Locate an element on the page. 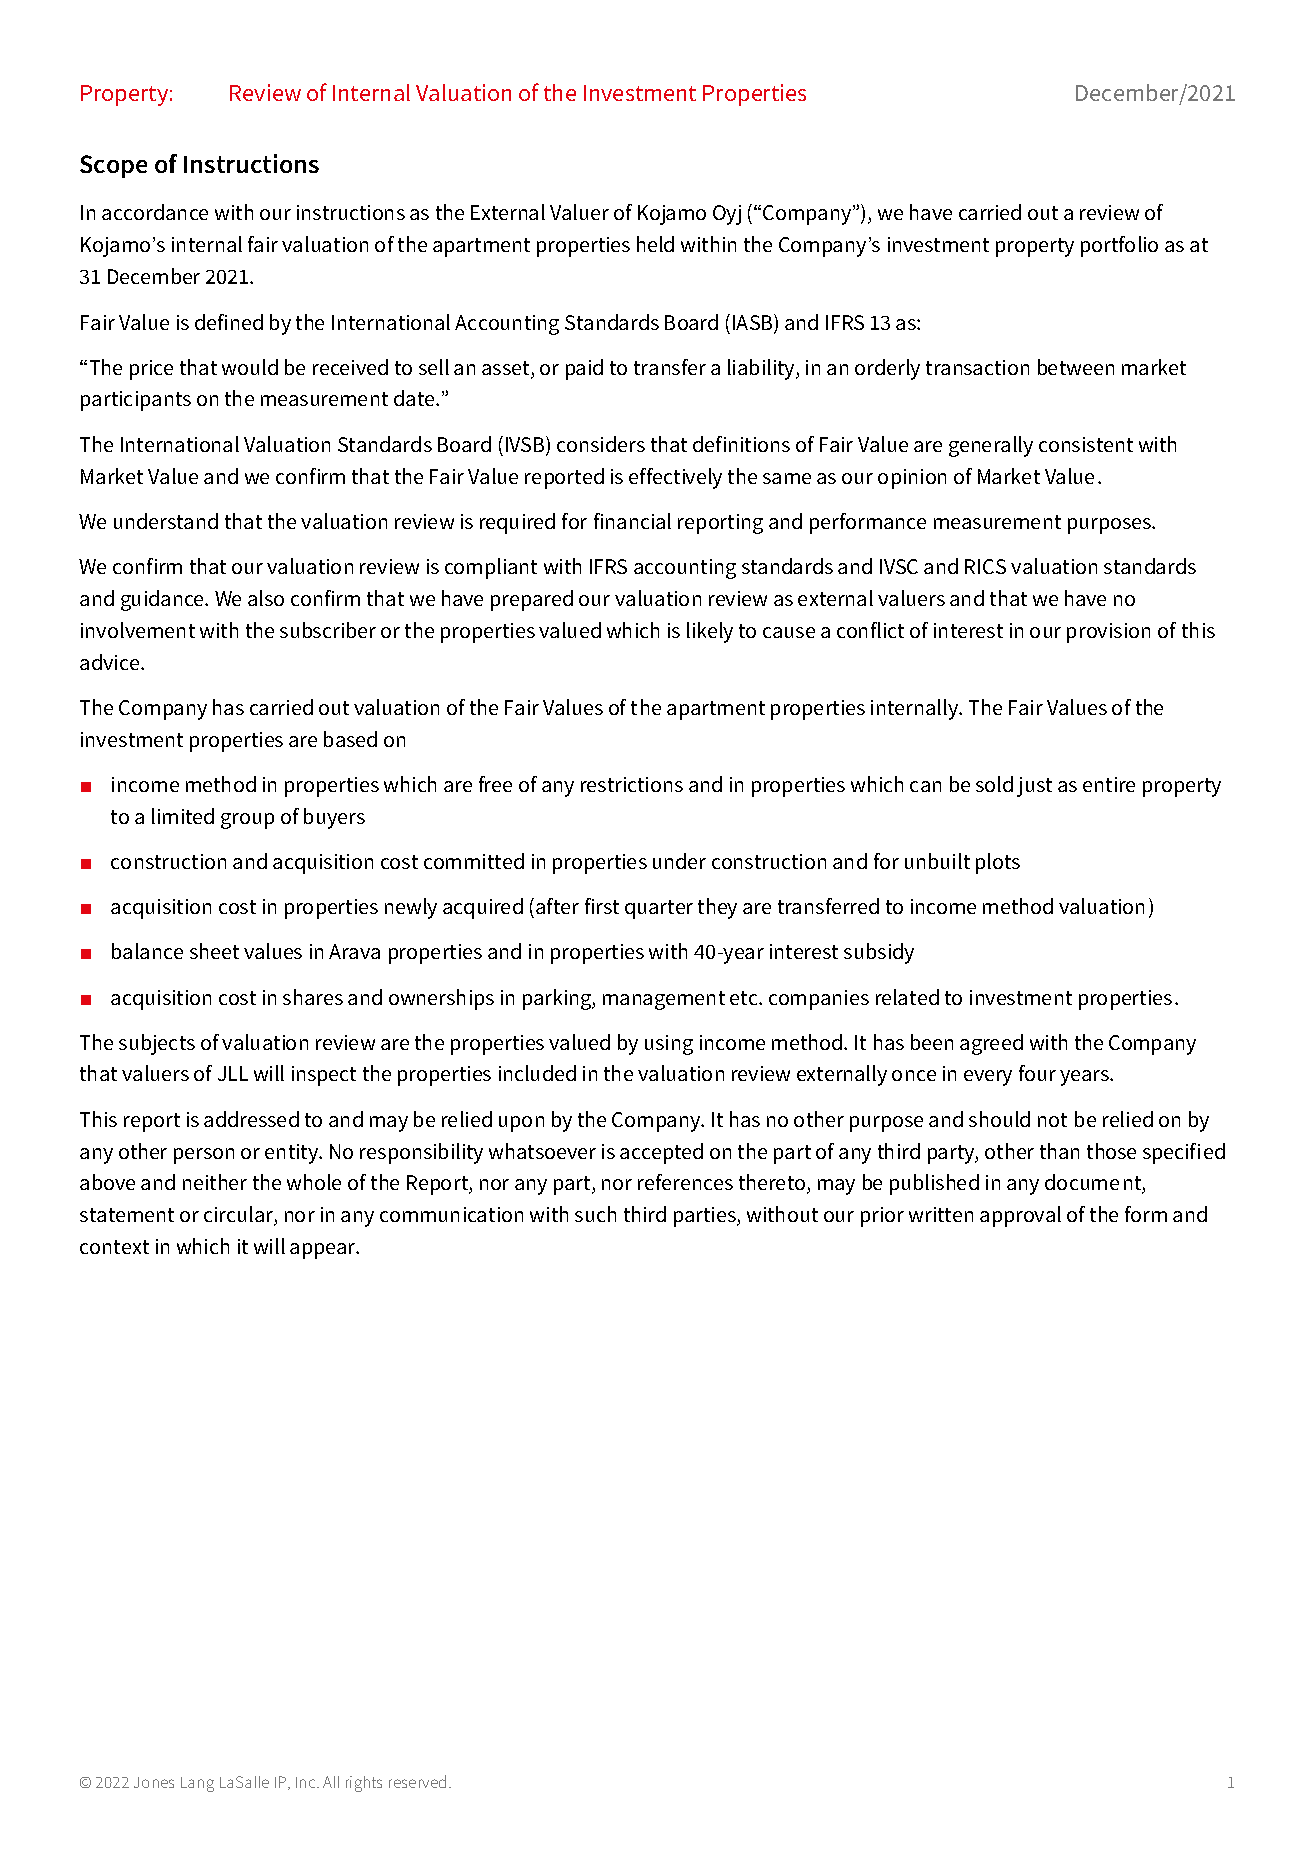 This image has width=1314, height=1858. reserved is located at coordinates (417, 1781).
